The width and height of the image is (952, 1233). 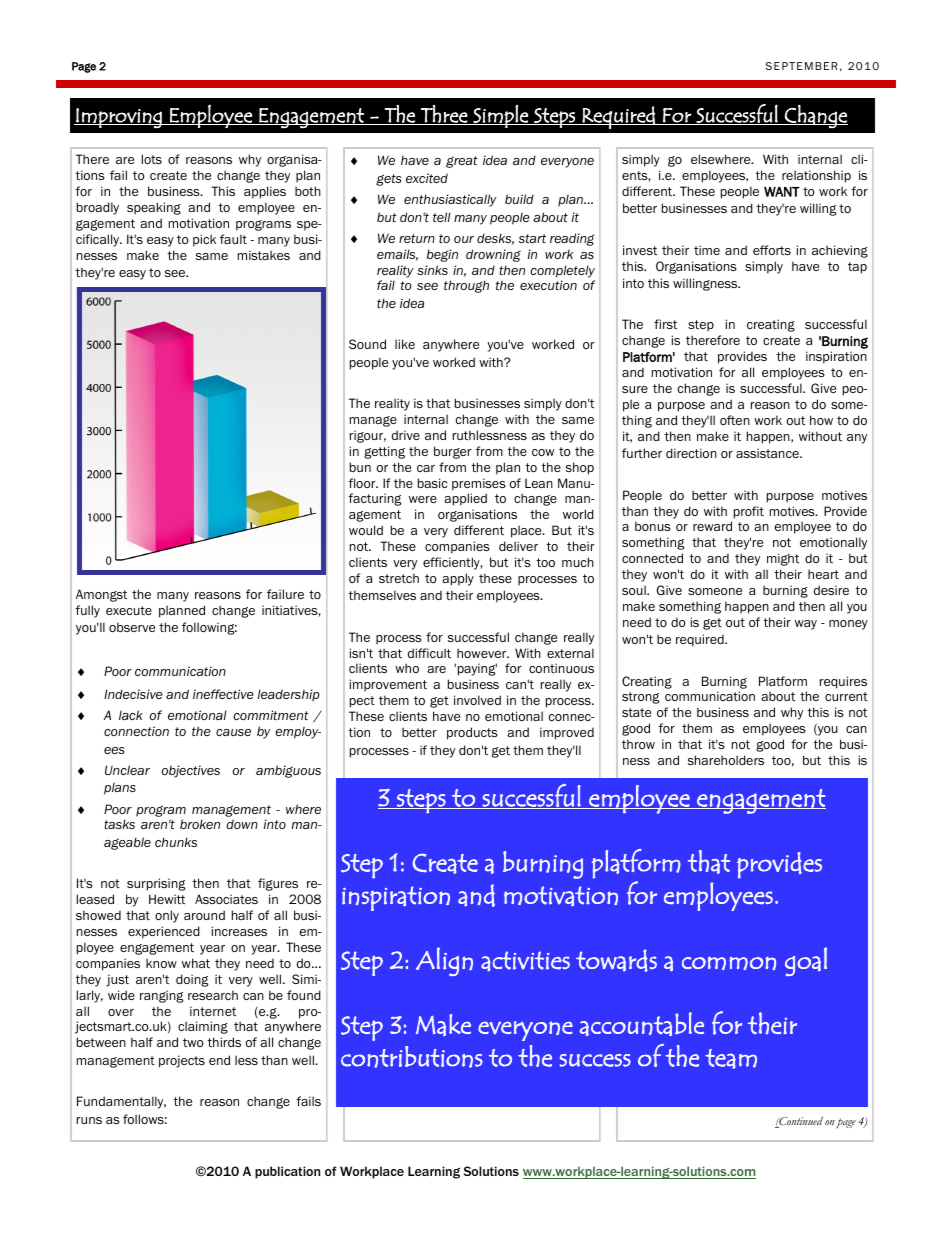 I want to click on first, so click(x=665, y=324).
